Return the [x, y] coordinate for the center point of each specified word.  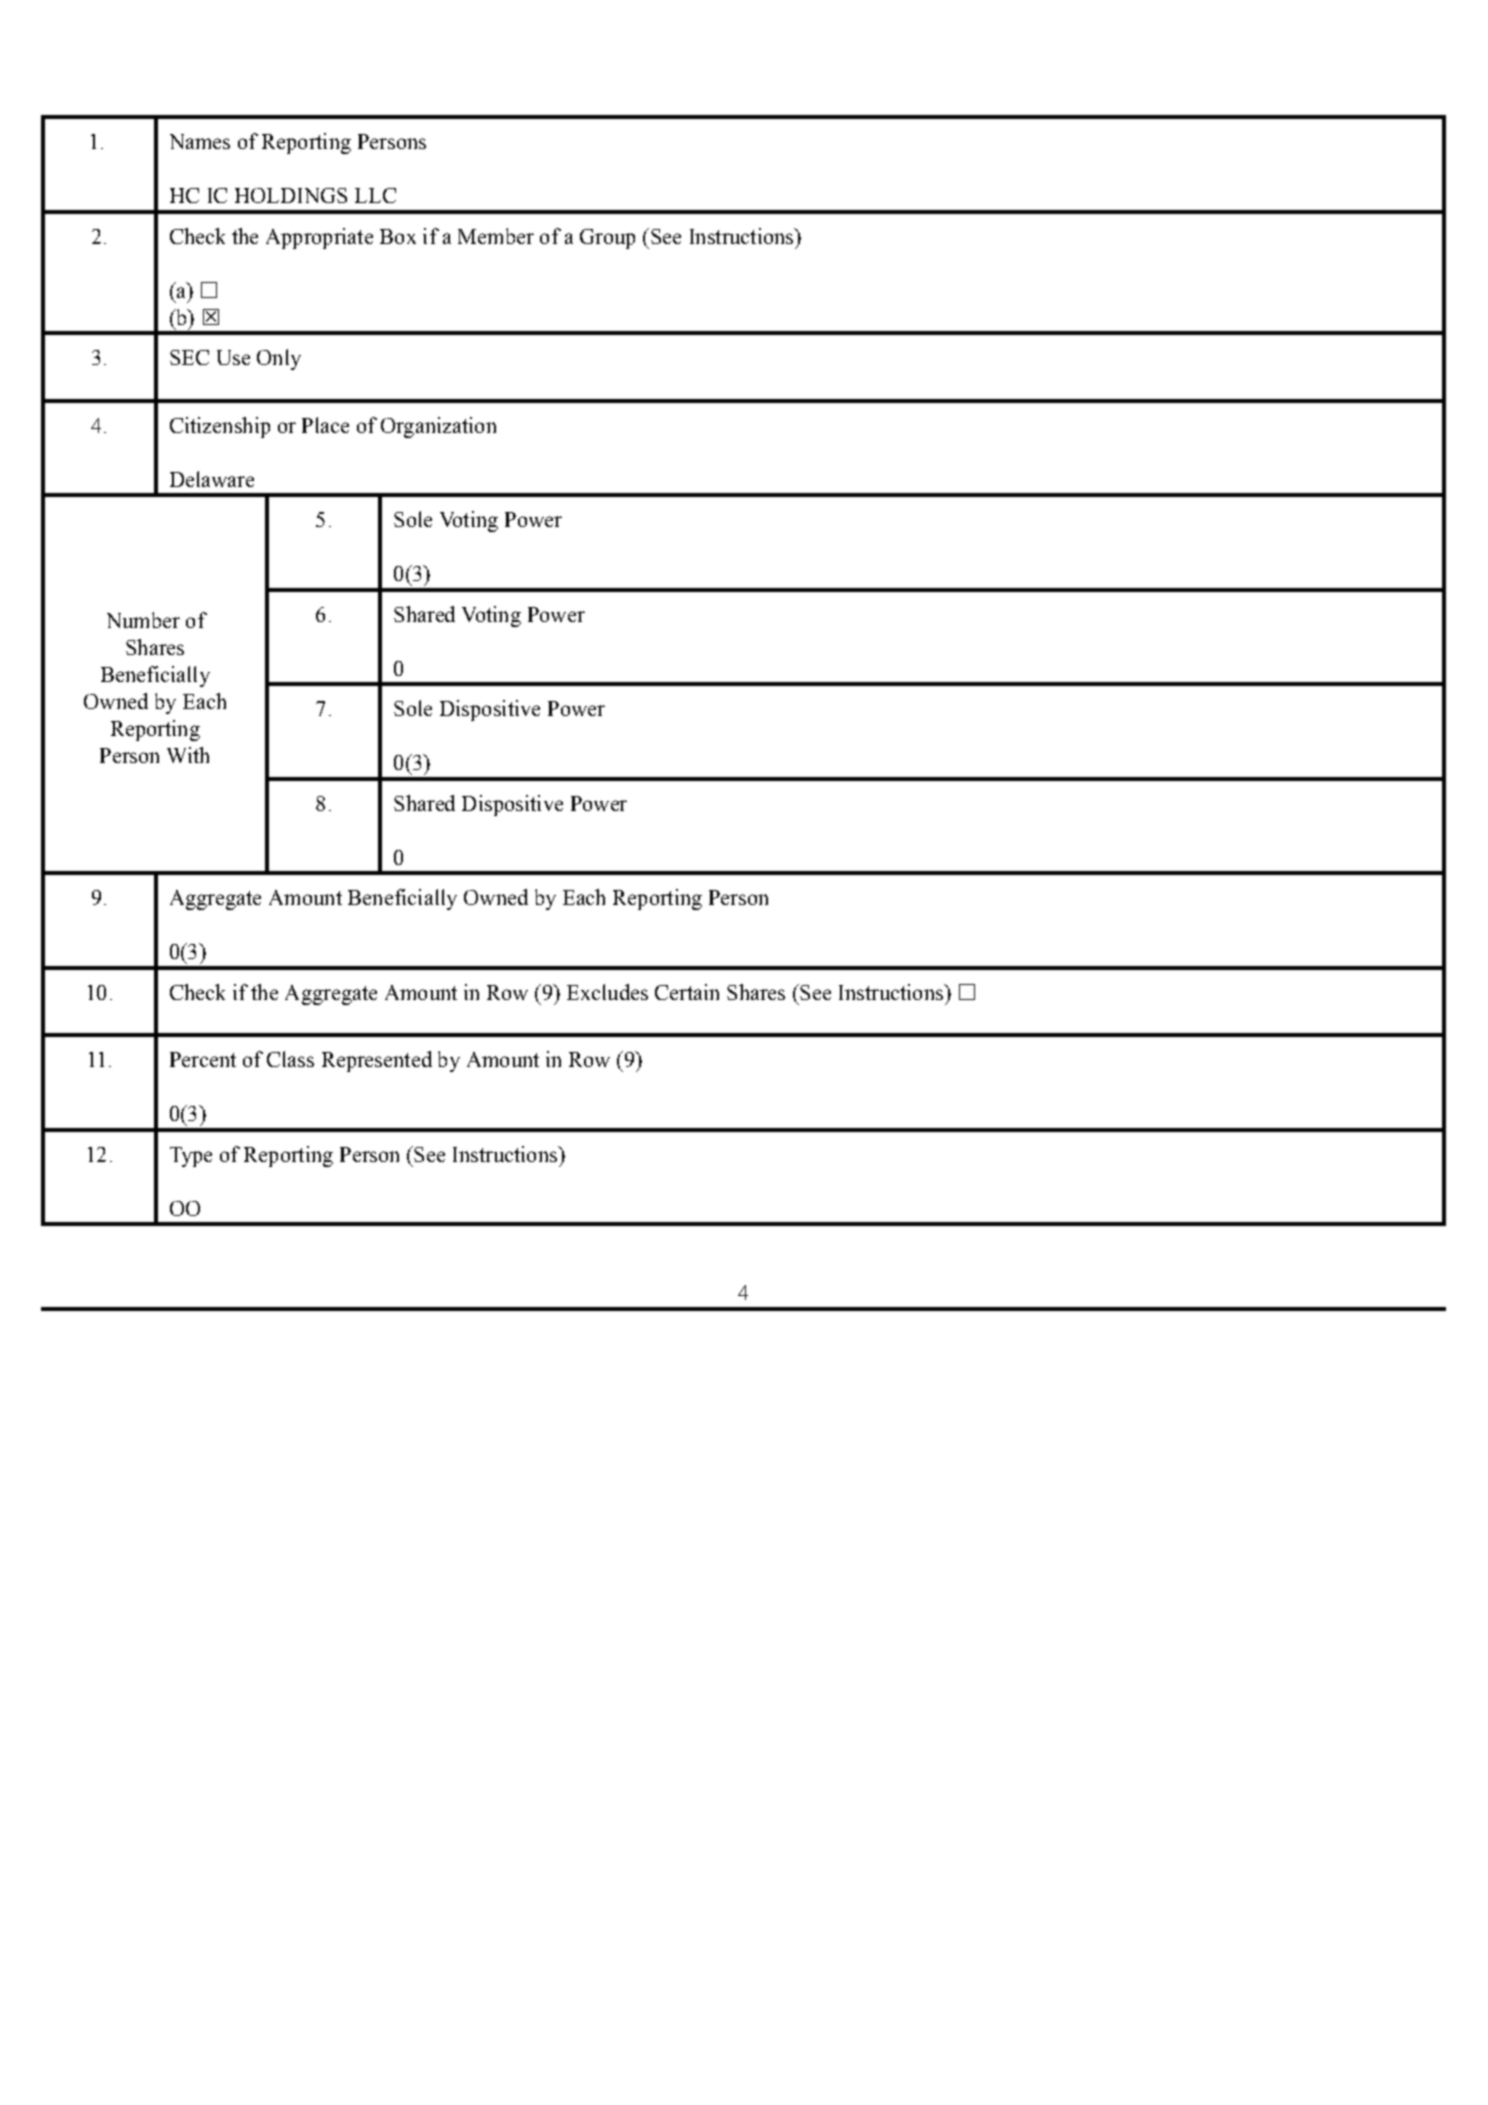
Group [607, 239]
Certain [687, 992]
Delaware [212, 479]
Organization [438, 427]
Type [191, 1157]
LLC [375, 195]
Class [290, 1059]
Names [200, 141]
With [188, 755]
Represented [377, 1061]
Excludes [607, 992]
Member [496, 236]
